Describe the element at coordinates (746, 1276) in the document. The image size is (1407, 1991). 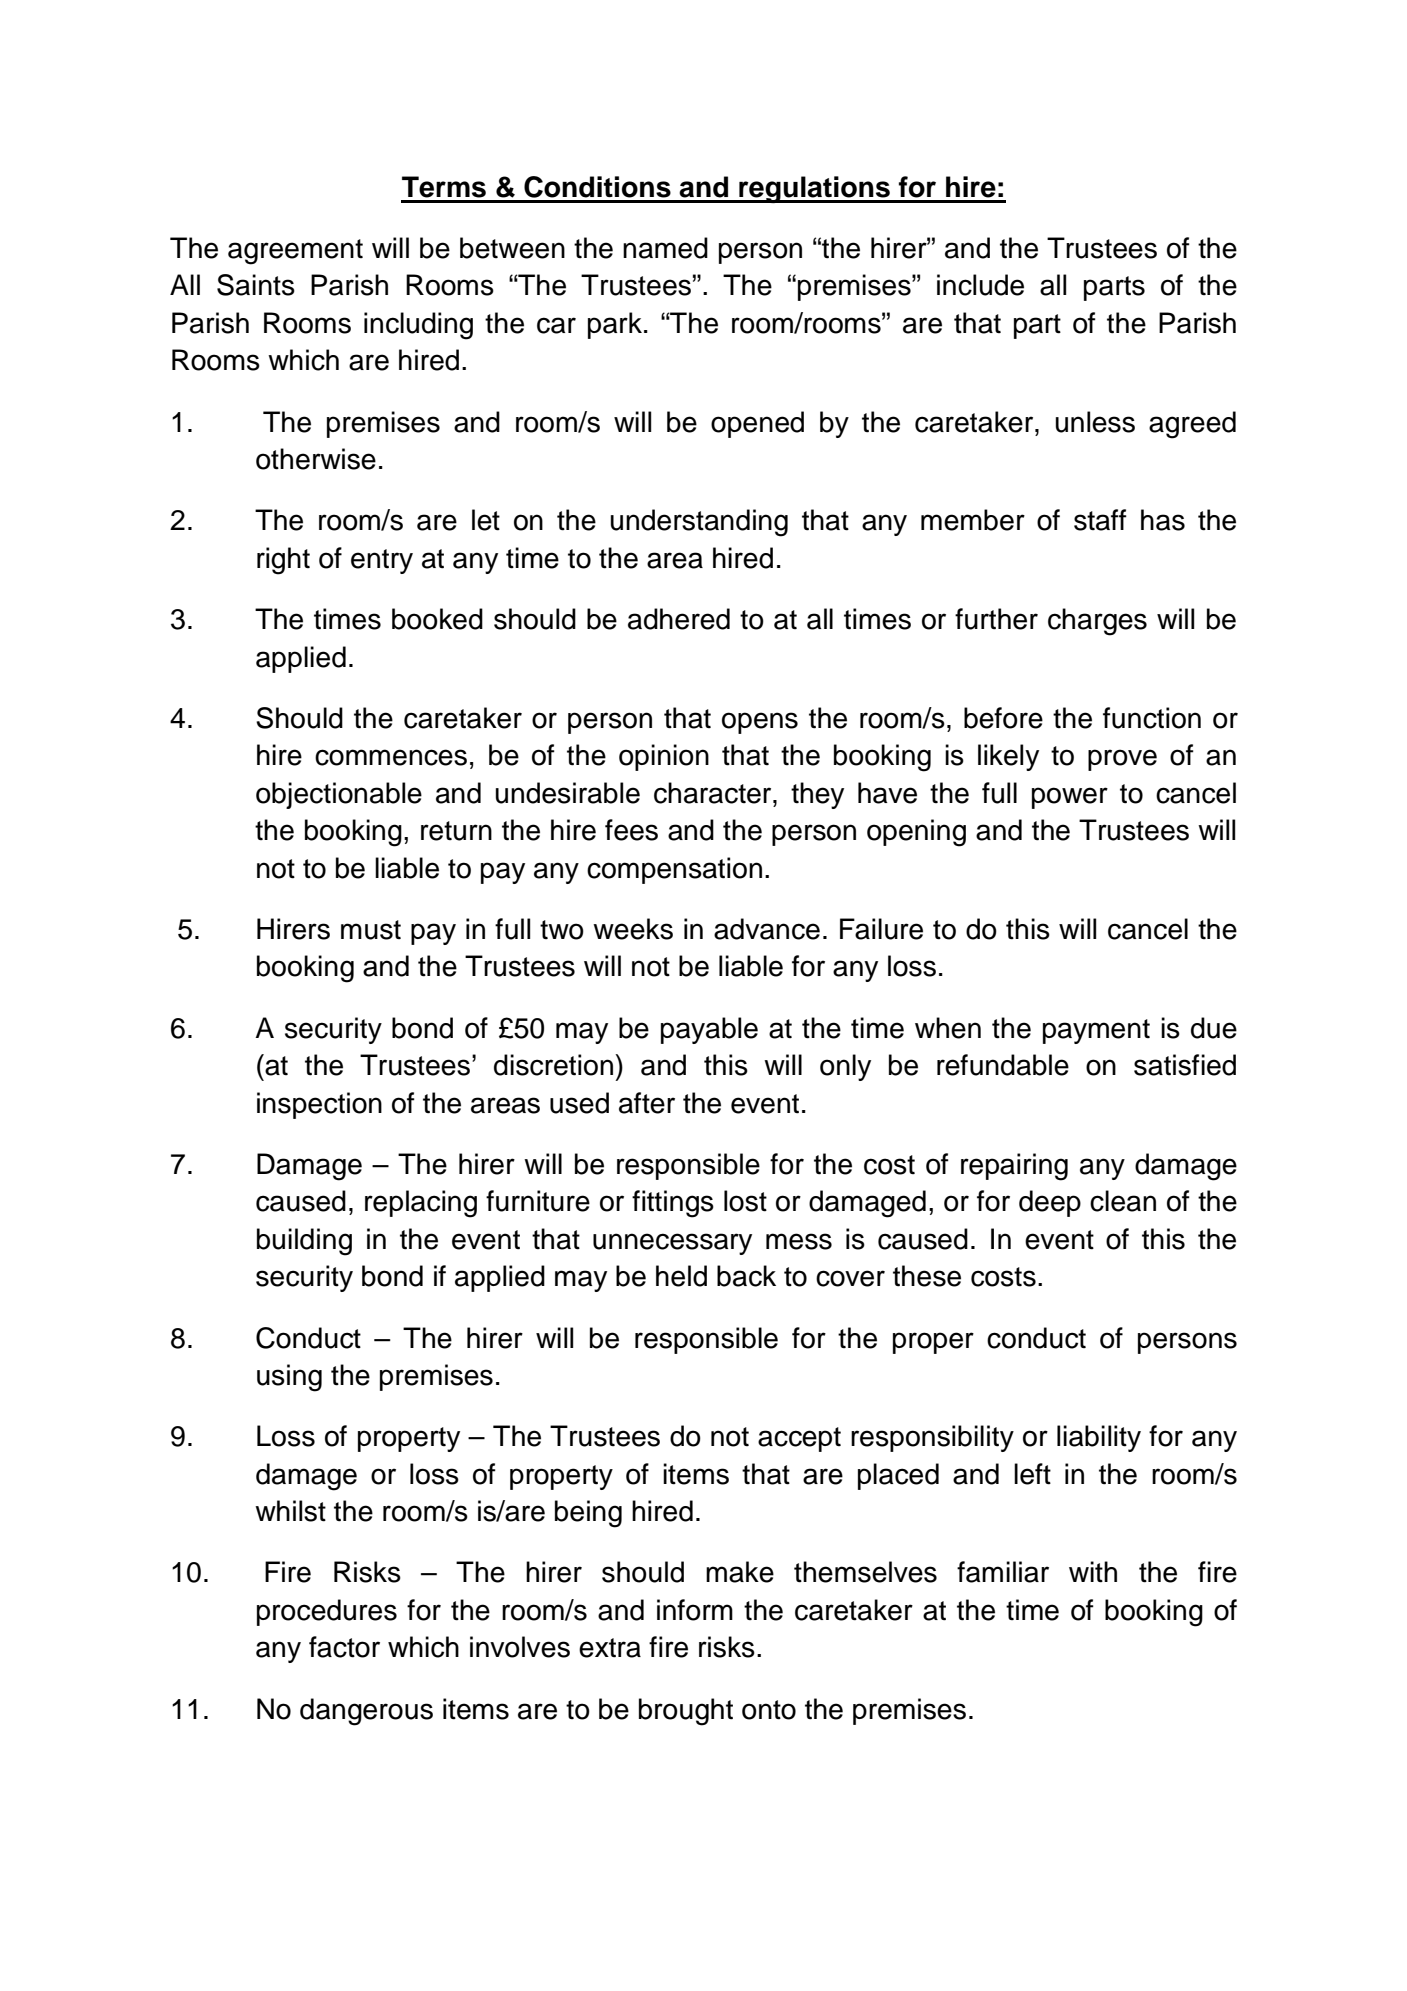
I see `back` at that location.
